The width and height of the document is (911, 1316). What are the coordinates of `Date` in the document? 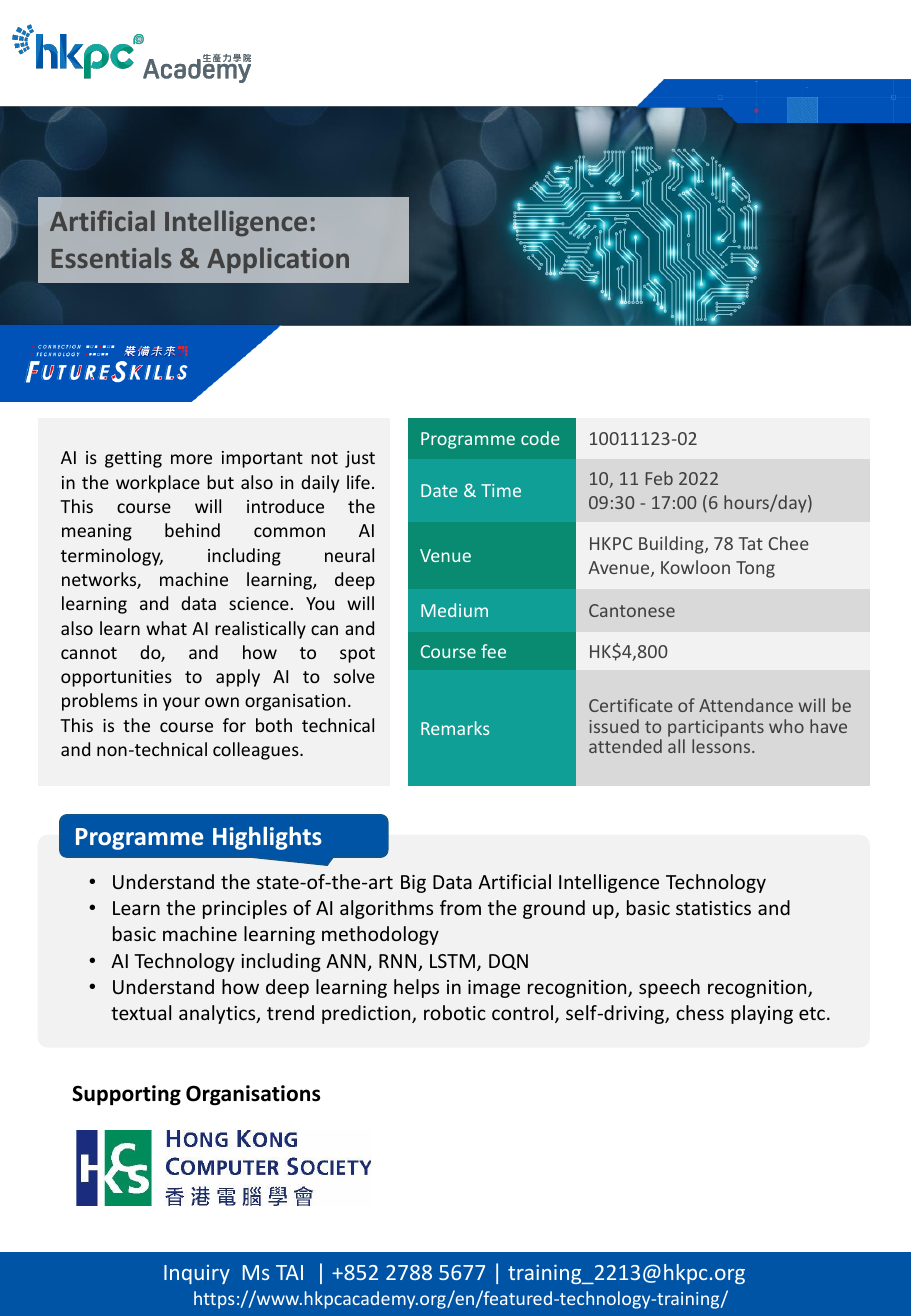 It's located at (439, 490).
